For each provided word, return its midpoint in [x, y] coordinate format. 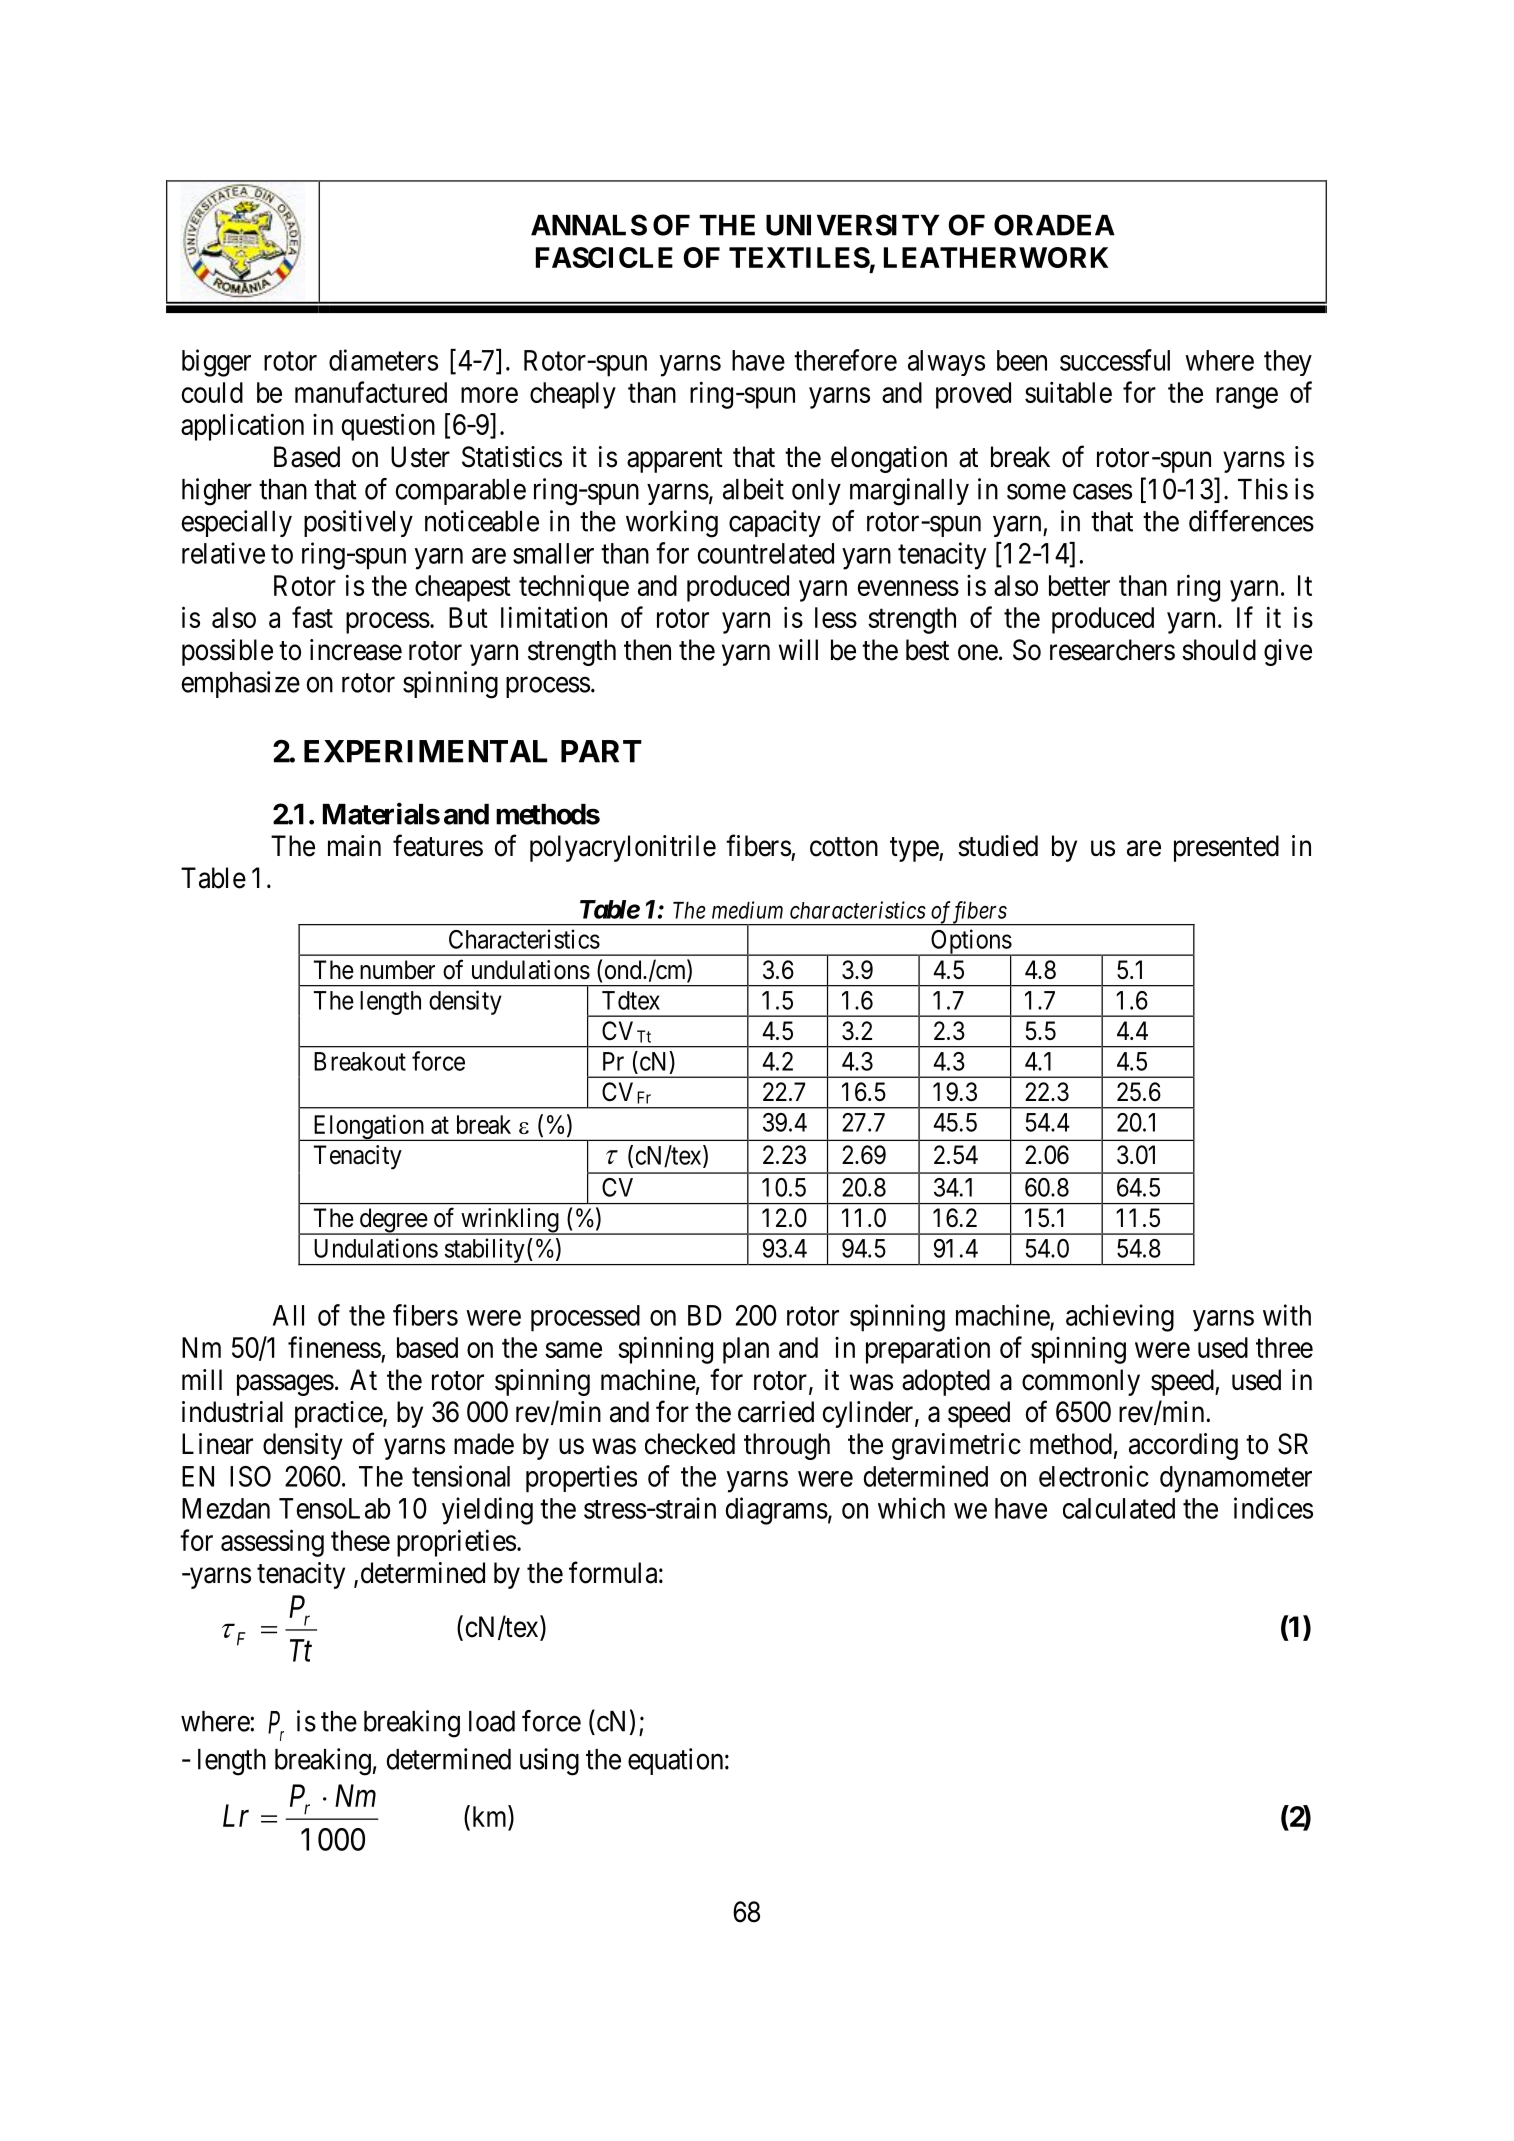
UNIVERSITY [853, 225]
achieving [1120, 1318]
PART [601, 751]
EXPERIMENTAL [425, 751]
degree [392, 1221]
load [492, 1721]
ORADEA [1054, 225]
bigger [216, 363]
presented [1226, 848]
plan [746, 1350]
